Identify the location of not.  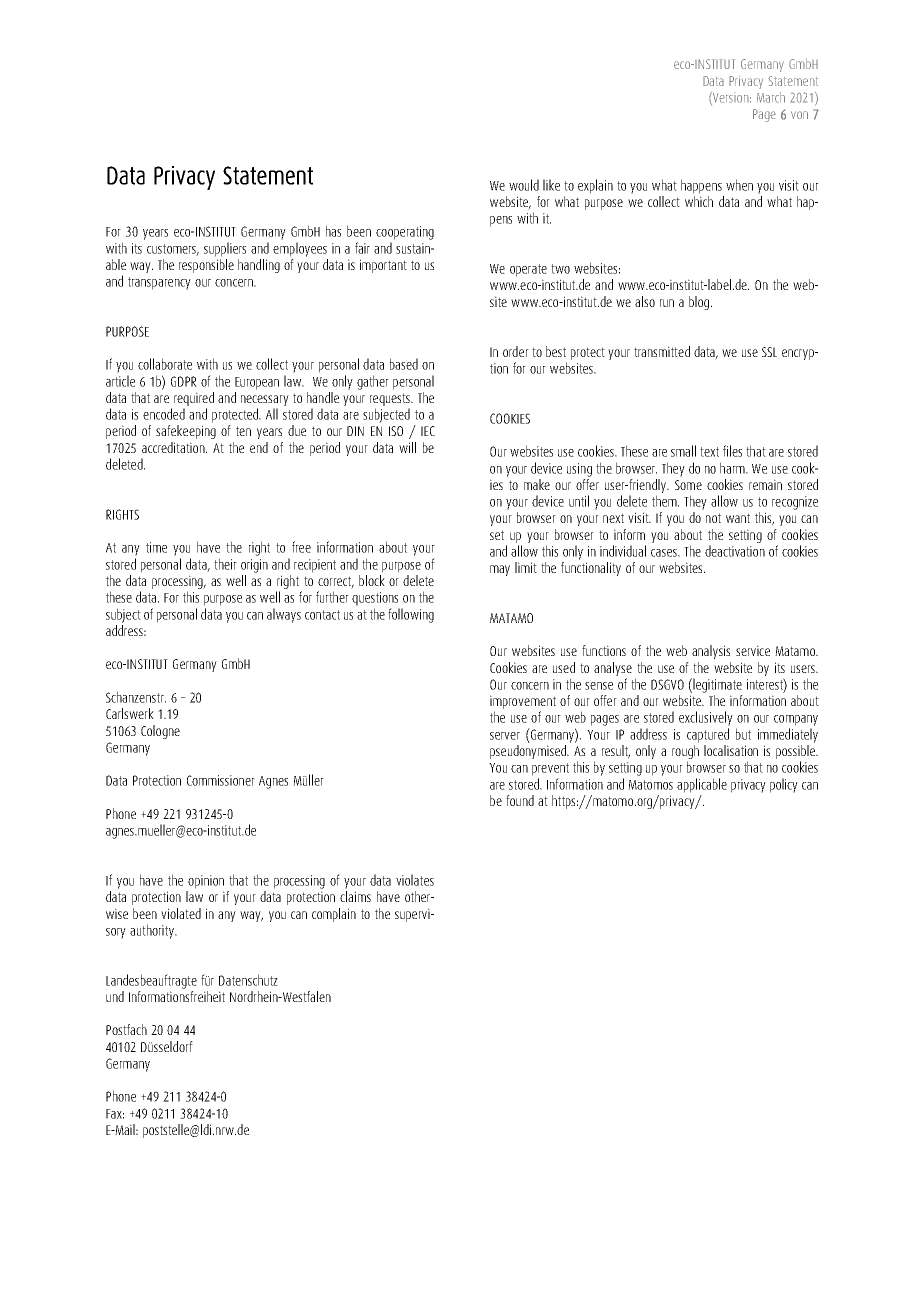
(713, 518).
